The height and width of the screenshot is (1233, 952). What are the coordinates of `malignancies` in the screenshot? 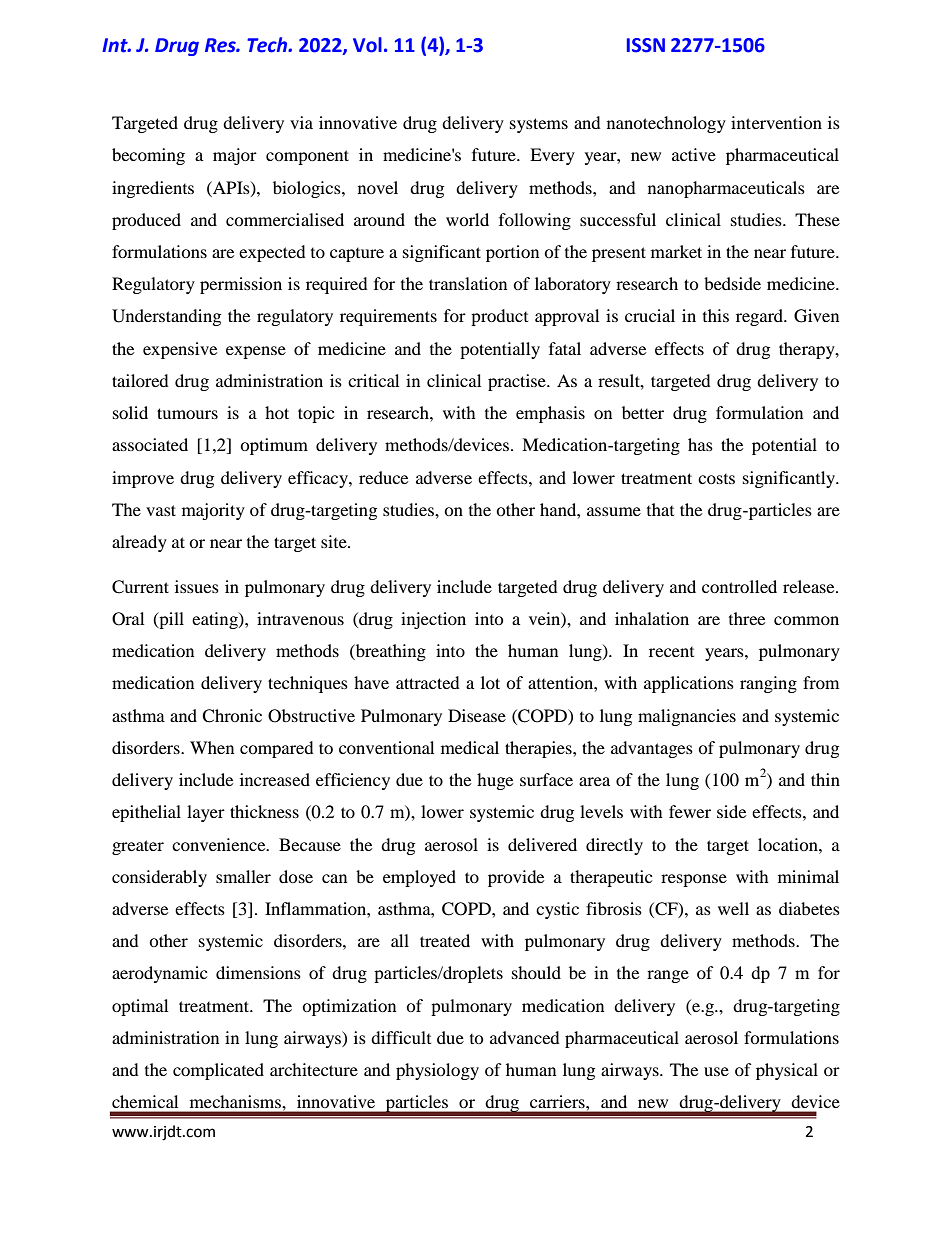 It's located at (687, 717).
